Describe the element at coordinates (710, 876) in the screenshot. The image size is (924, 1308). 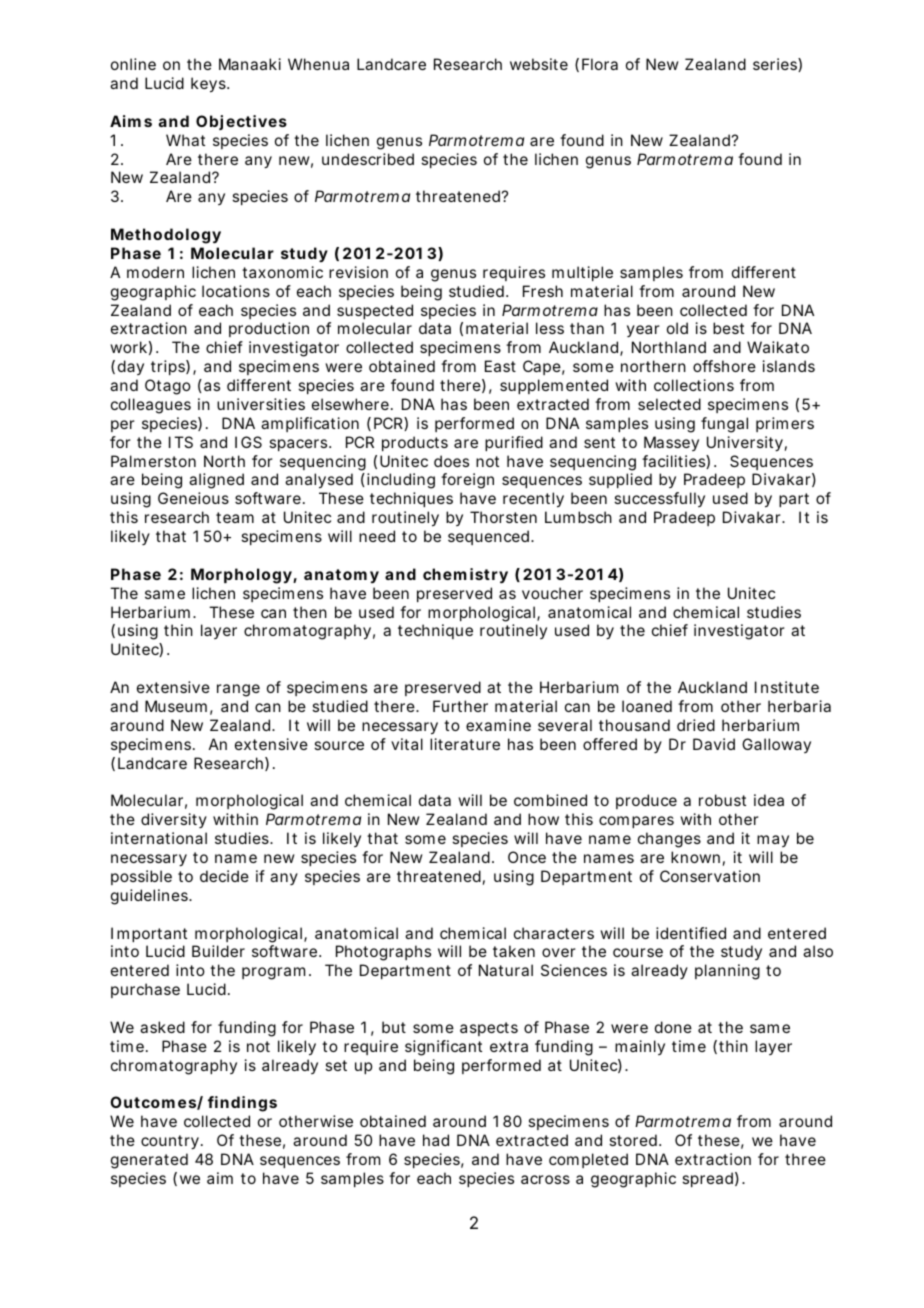
I see `Conservation` at that location.
